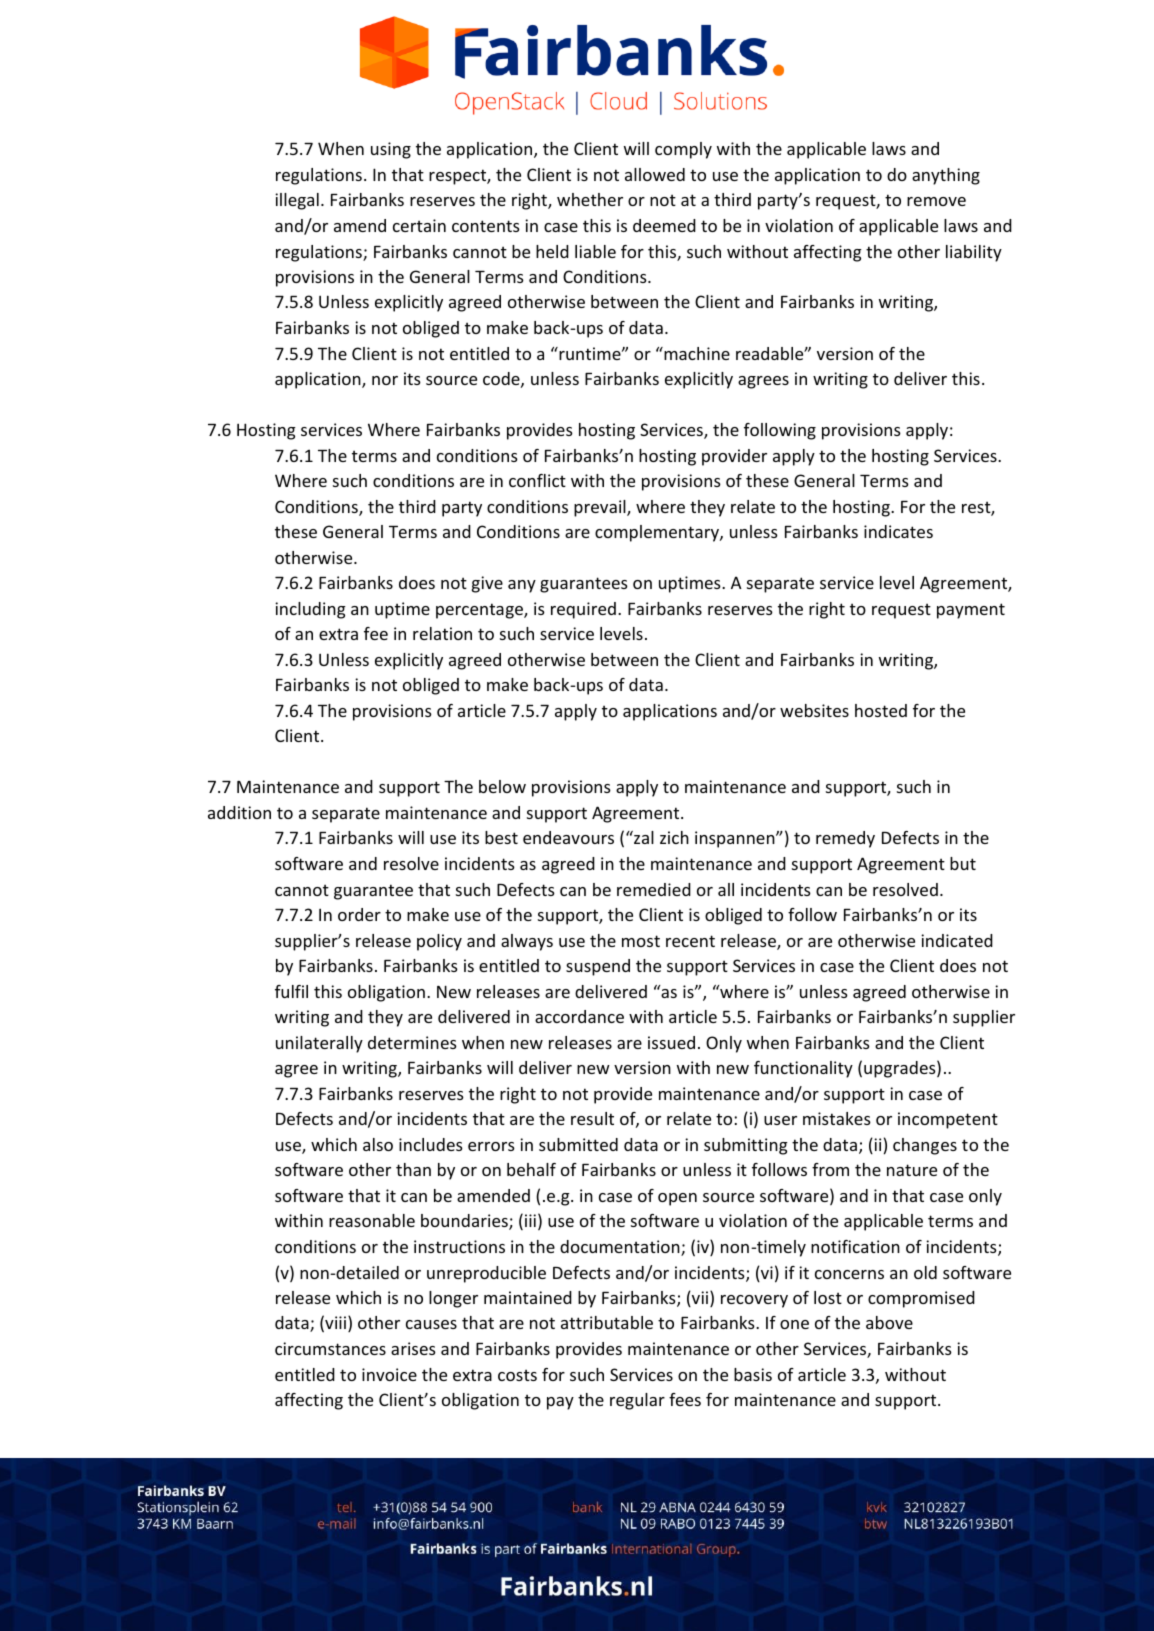 This screenshot has width=1154, height=1631. What do you see at coordinates (583, 610) in the screenshot?
I see `required` at bounding box center [583, 610].
